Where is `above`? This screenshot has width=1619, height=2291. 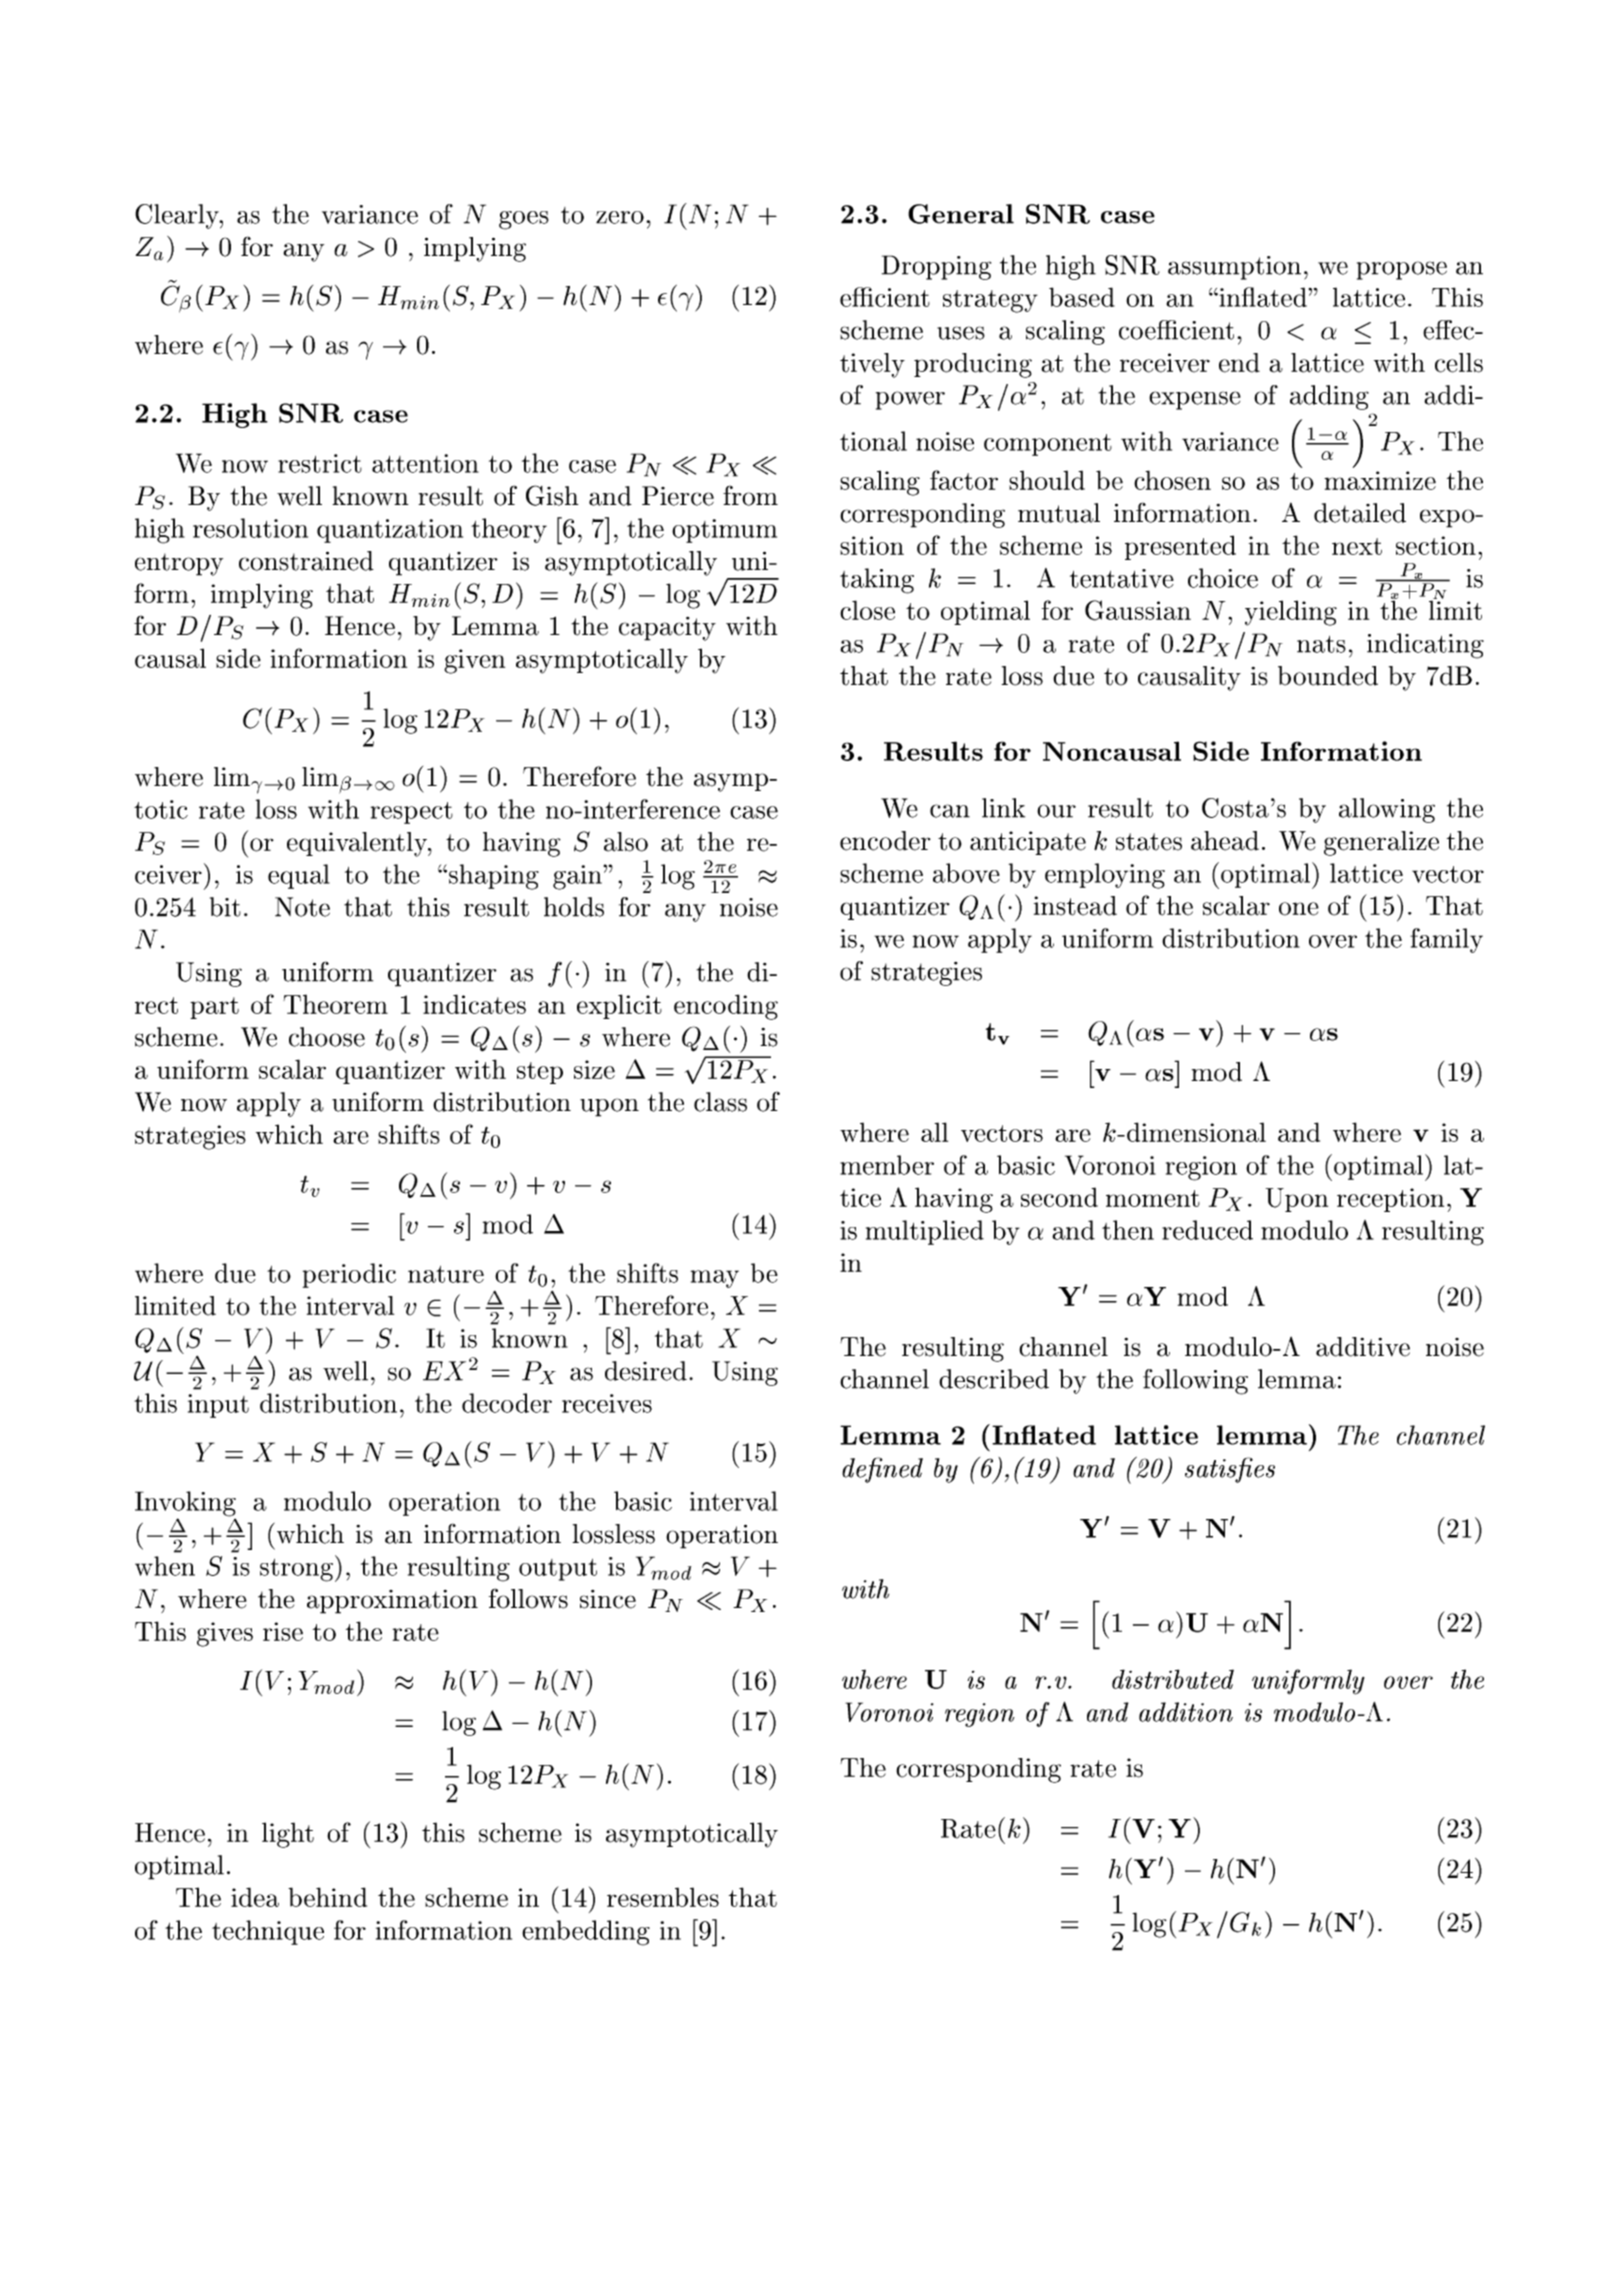
above is located at coordinates (966, 873).
